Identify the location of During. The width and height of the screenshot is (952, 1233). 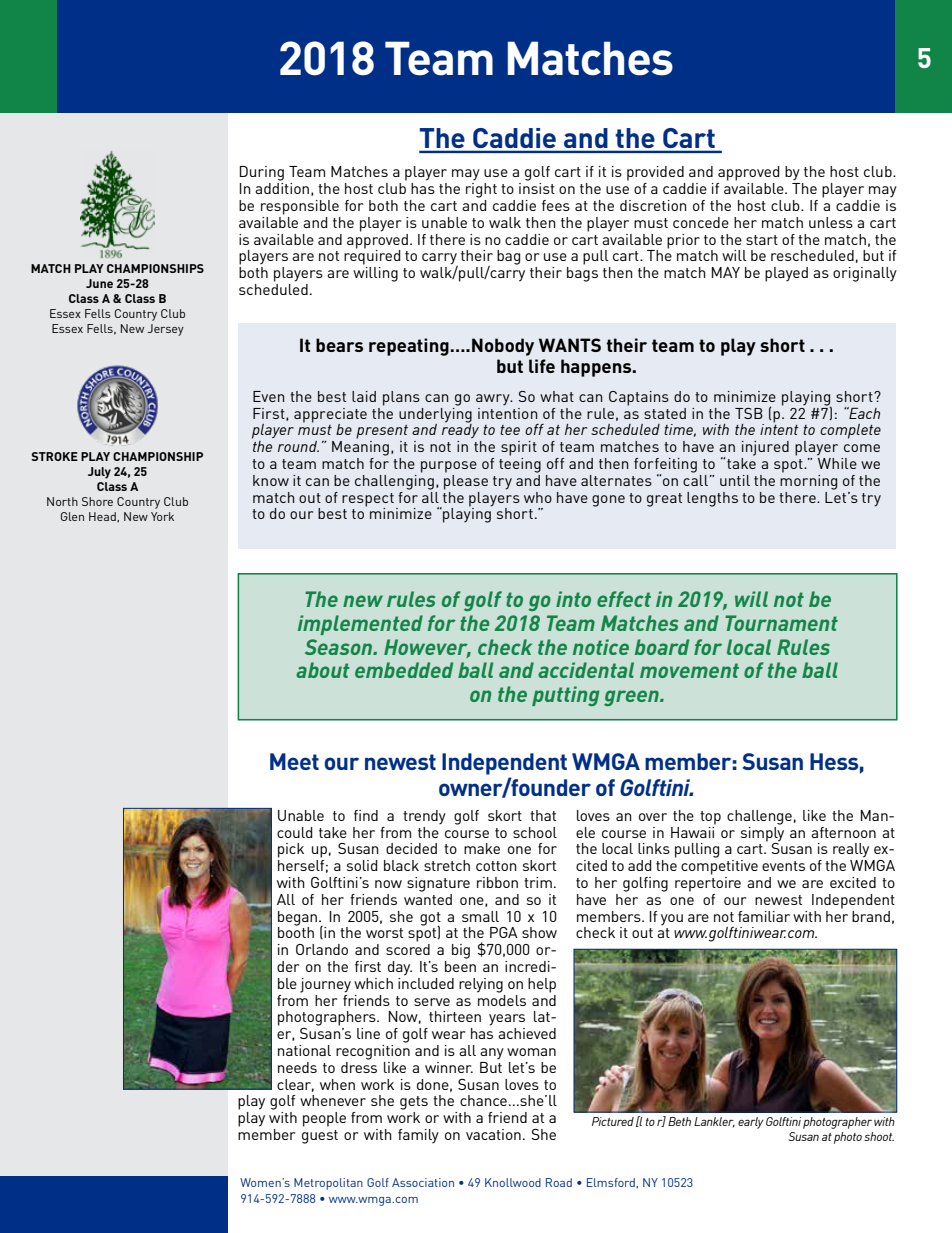
(262, 173).
